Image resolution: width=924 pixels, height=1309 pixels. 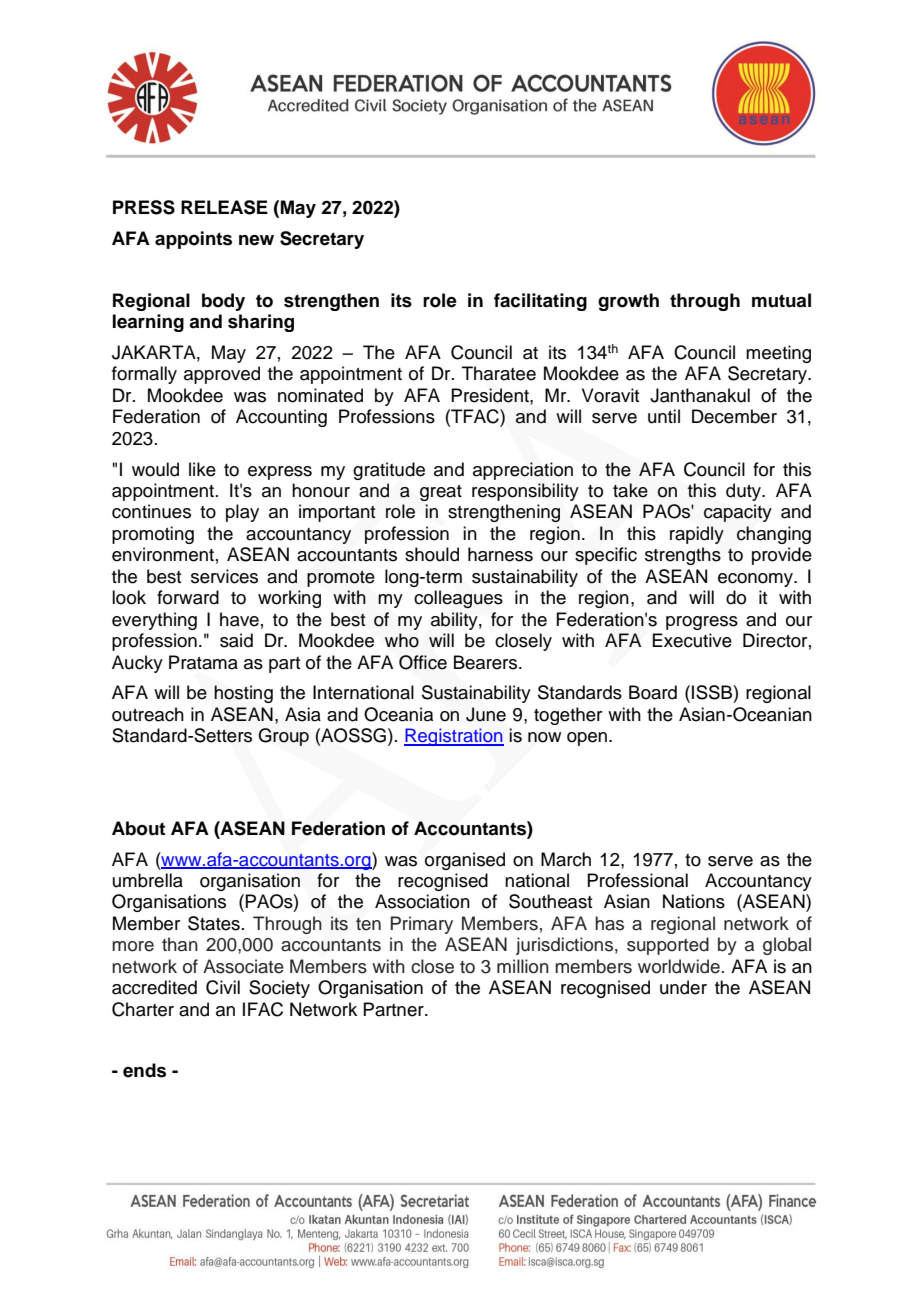 What do you see at coordinates (441, 493) in the screenshot?
I see `great` at bounding box center [441, 493].
